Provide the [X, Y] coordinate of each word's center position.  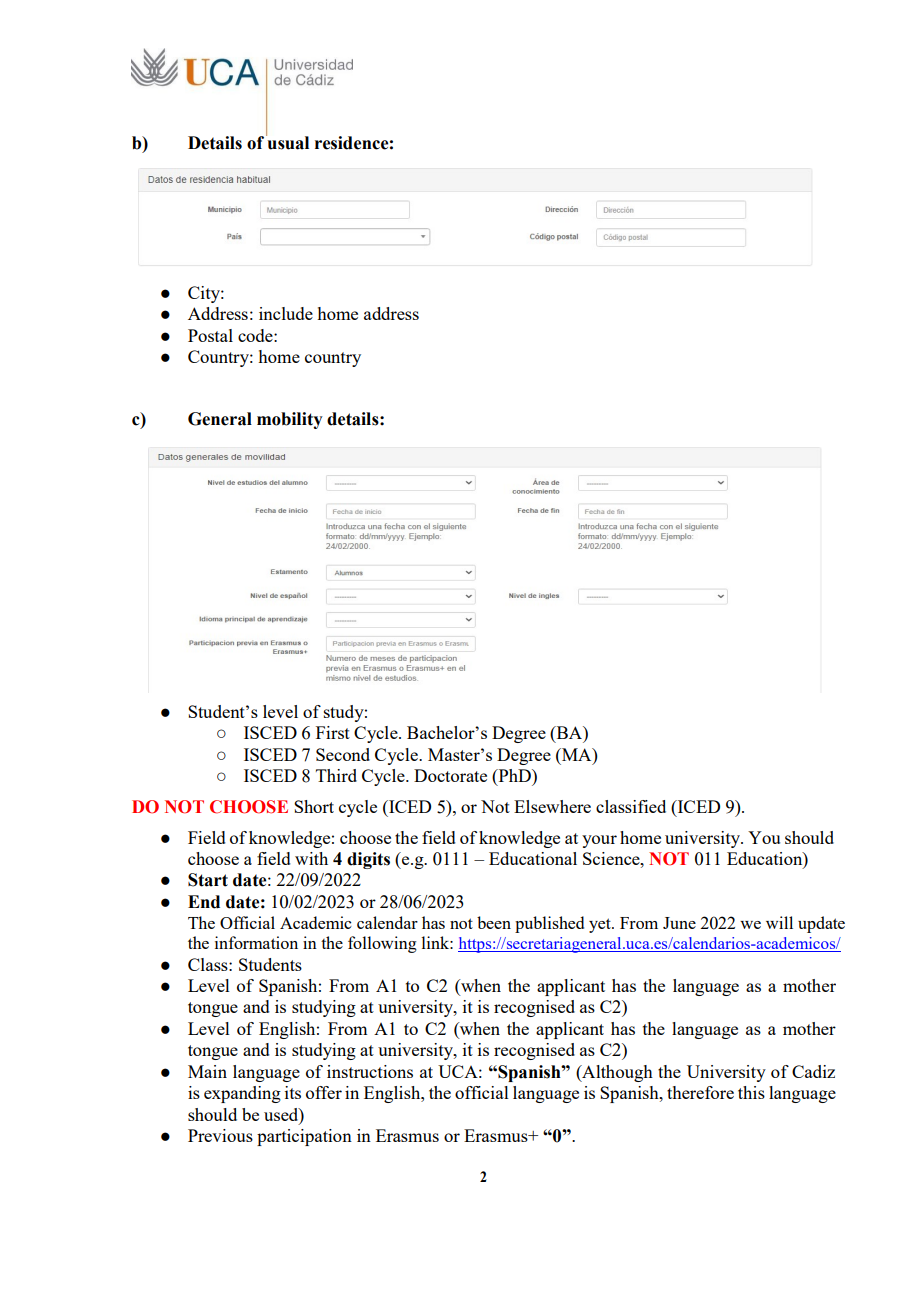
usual [287, 142]
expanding [242, 1094]
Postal [210, 335]
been [494, 922]
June [679, 923]
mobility [290, 420]
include [286, 313]
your [599, 841]
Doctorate [450, 775]
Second [343, 754]
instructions [370, 1071]
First [333, 732]
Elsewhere [552, 806]
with [311, 858]
